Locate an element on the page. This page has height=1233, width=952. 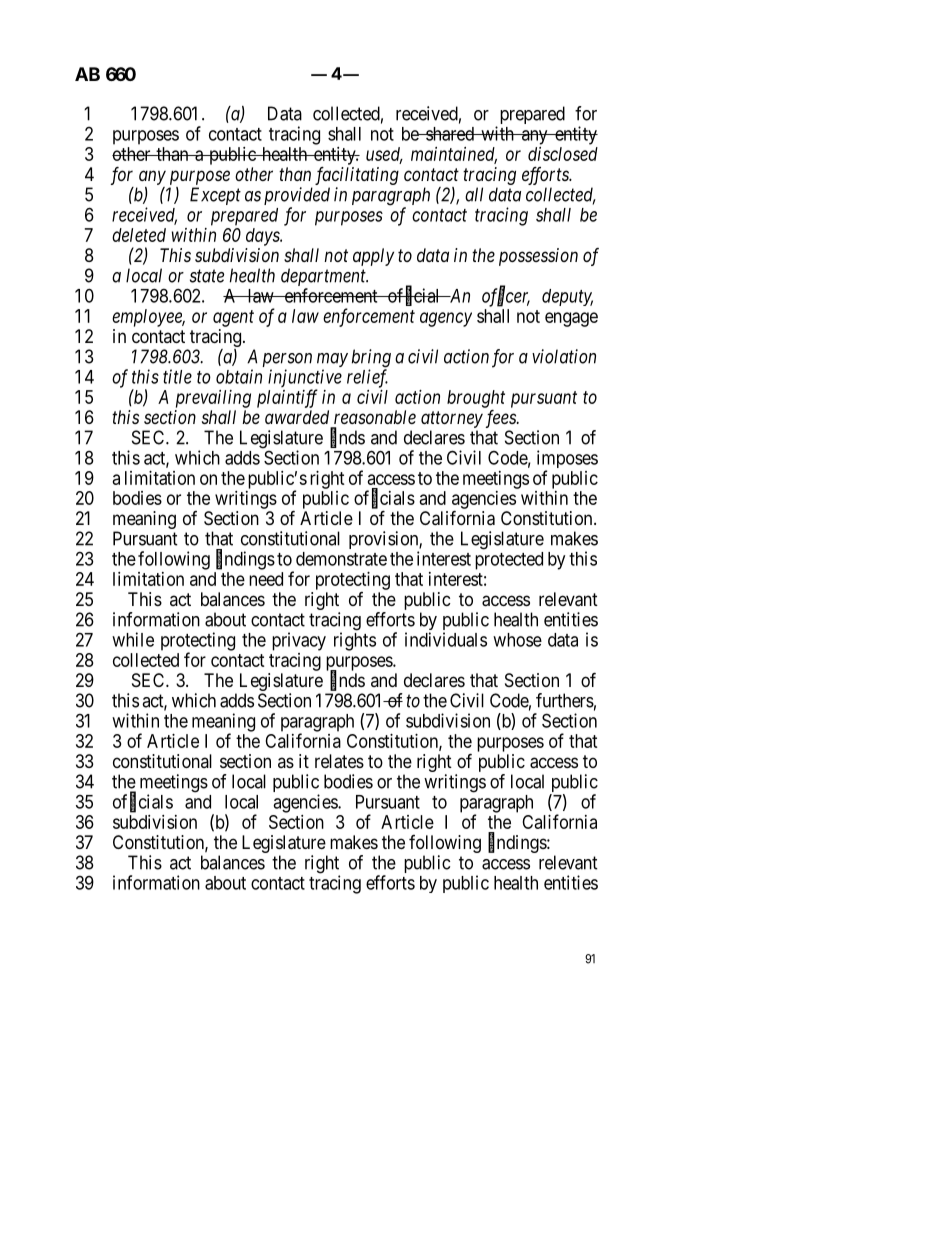
disclosed is located at coordinates (563, 154).
